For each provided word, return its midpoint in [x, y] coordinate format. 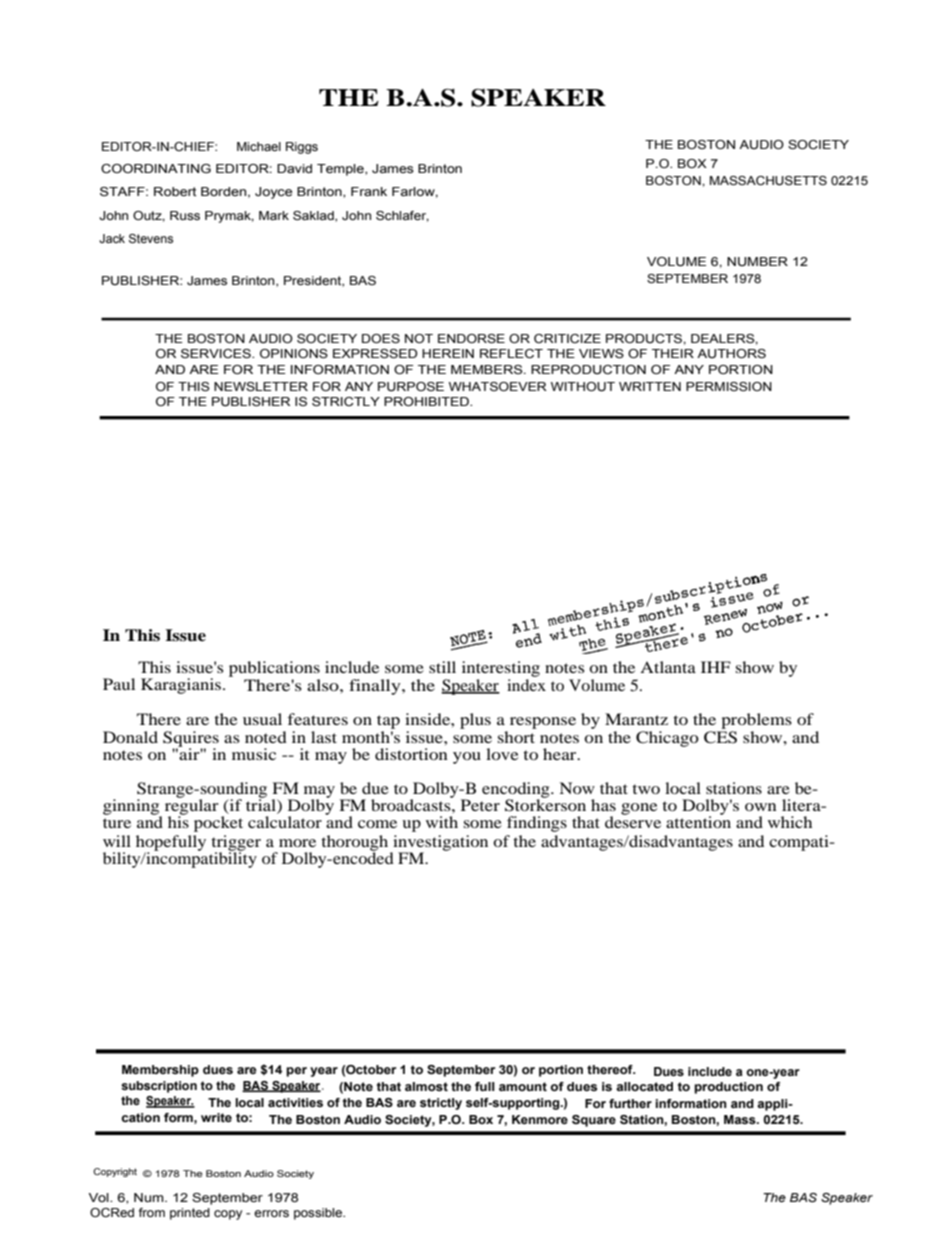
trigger [236, 844]
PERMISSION [729, 387]
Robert [175, 191]
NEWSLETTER [261, 387]
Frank [369, 191]
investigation [439, 844]
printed [190, 1214]
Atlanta [668, 667]
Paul [119, 684]
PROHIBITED [427, 401]
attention [698, 821]
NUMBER [757, 261]
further [630, 1103]
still [442, 667]
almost [426, 1086]
